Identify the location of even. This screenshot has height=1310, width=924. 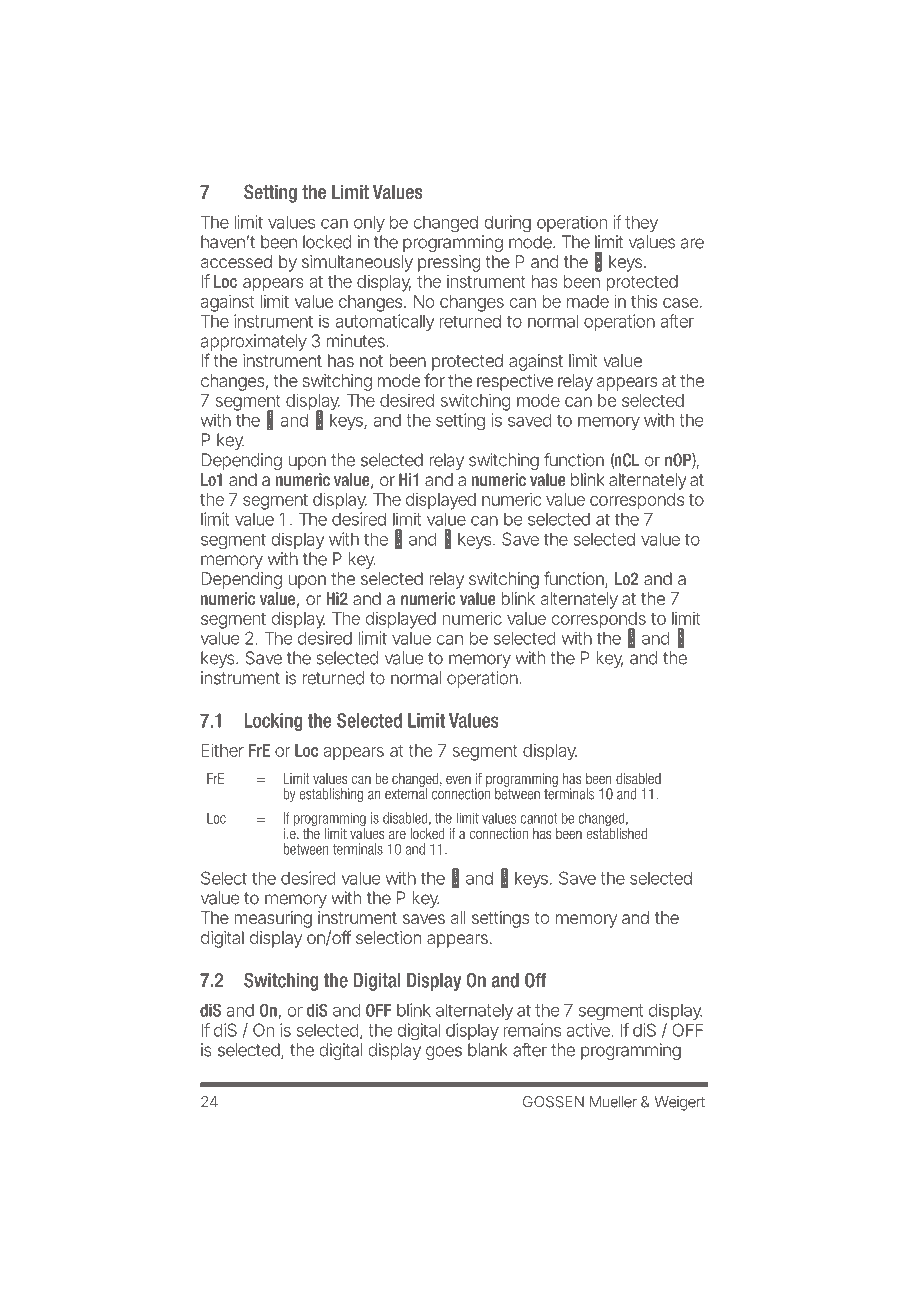
(458, 779).
